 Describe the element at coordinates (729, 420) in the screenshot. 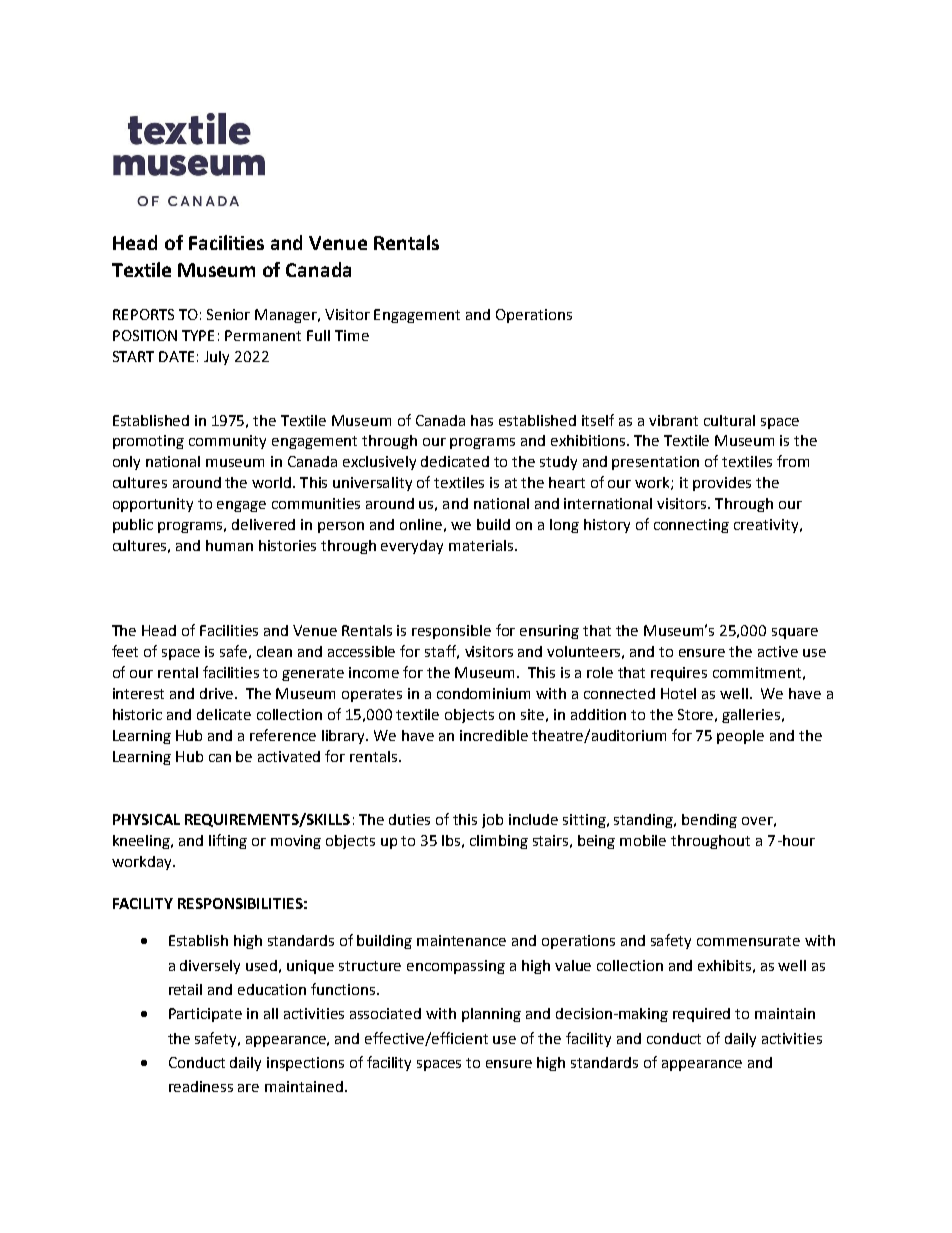

I see `cultural` at that location.
